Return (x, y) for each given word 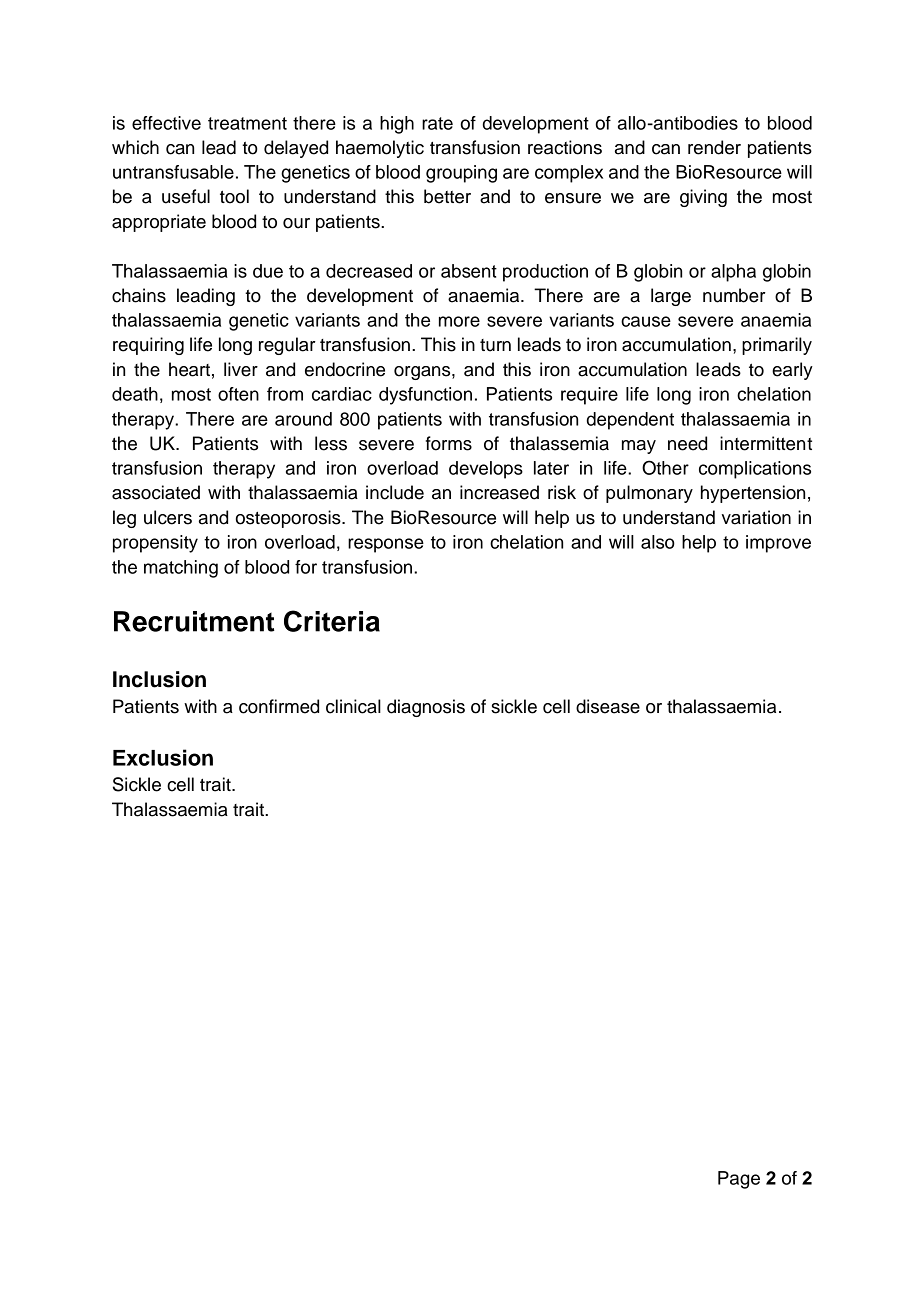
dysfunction (425, 396)
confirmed (279, 706)
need (687, 443)
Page (739, 1180)
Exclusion (163, 757)
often (238, 394)
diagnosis (426, 708)
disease (608, 706)
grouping (461, 174)
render (714, 147)
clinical (353, 706)
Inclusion (159, 679)
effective (166, 123)
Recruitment (194, 621)
